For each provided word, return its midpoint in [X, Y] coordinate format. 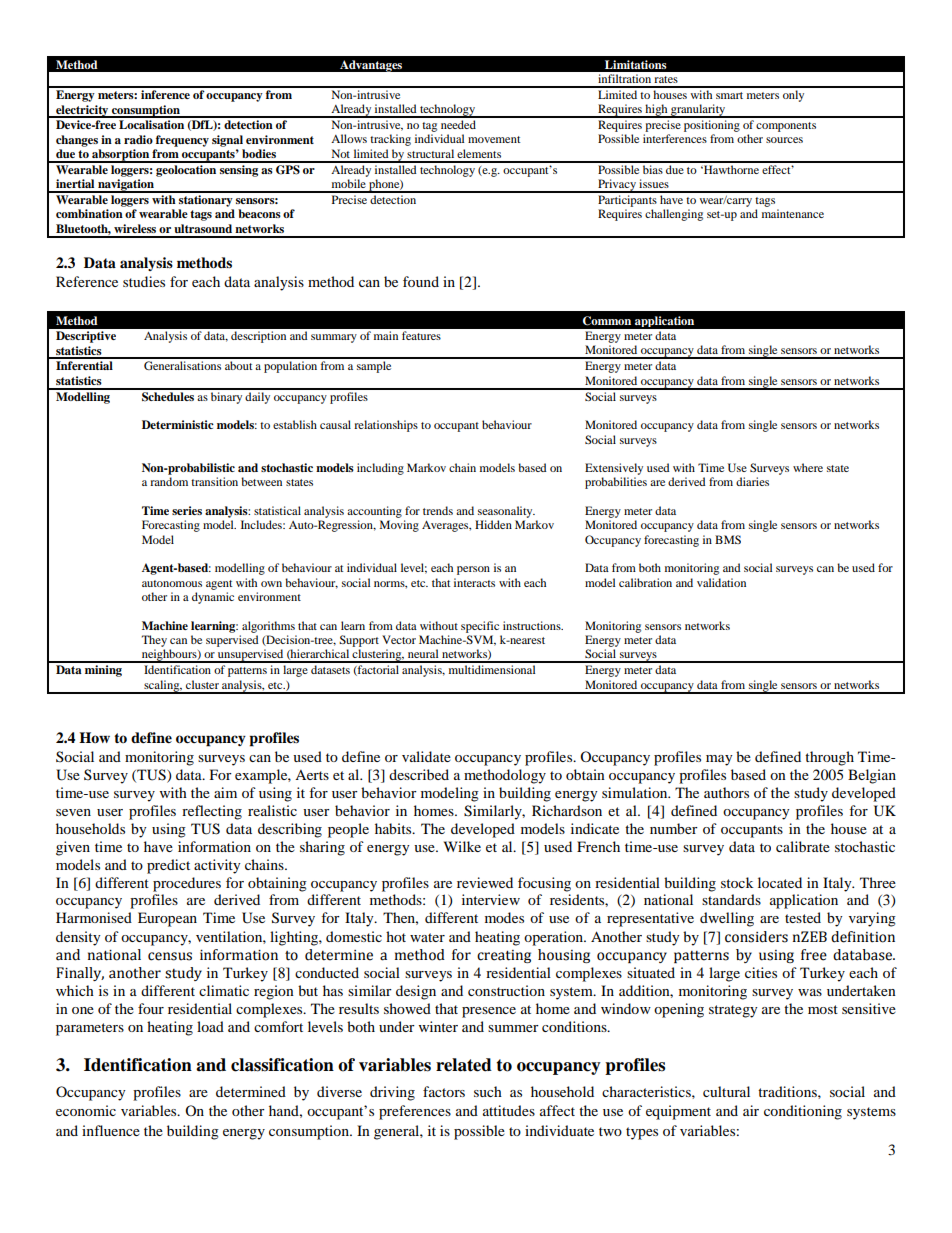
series [187, 510]
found [421, 281]
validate [426, 756]
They [154, 641]
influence [111, 1130]
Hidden [493, 524]
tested [803, 917]
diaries [752, 481]
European [167, 919]
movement [494, 139]
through [829, 758]
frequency [182, 141]
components [786, 127]
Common [607, 321]
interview [491, 899]
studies [144, 281]
